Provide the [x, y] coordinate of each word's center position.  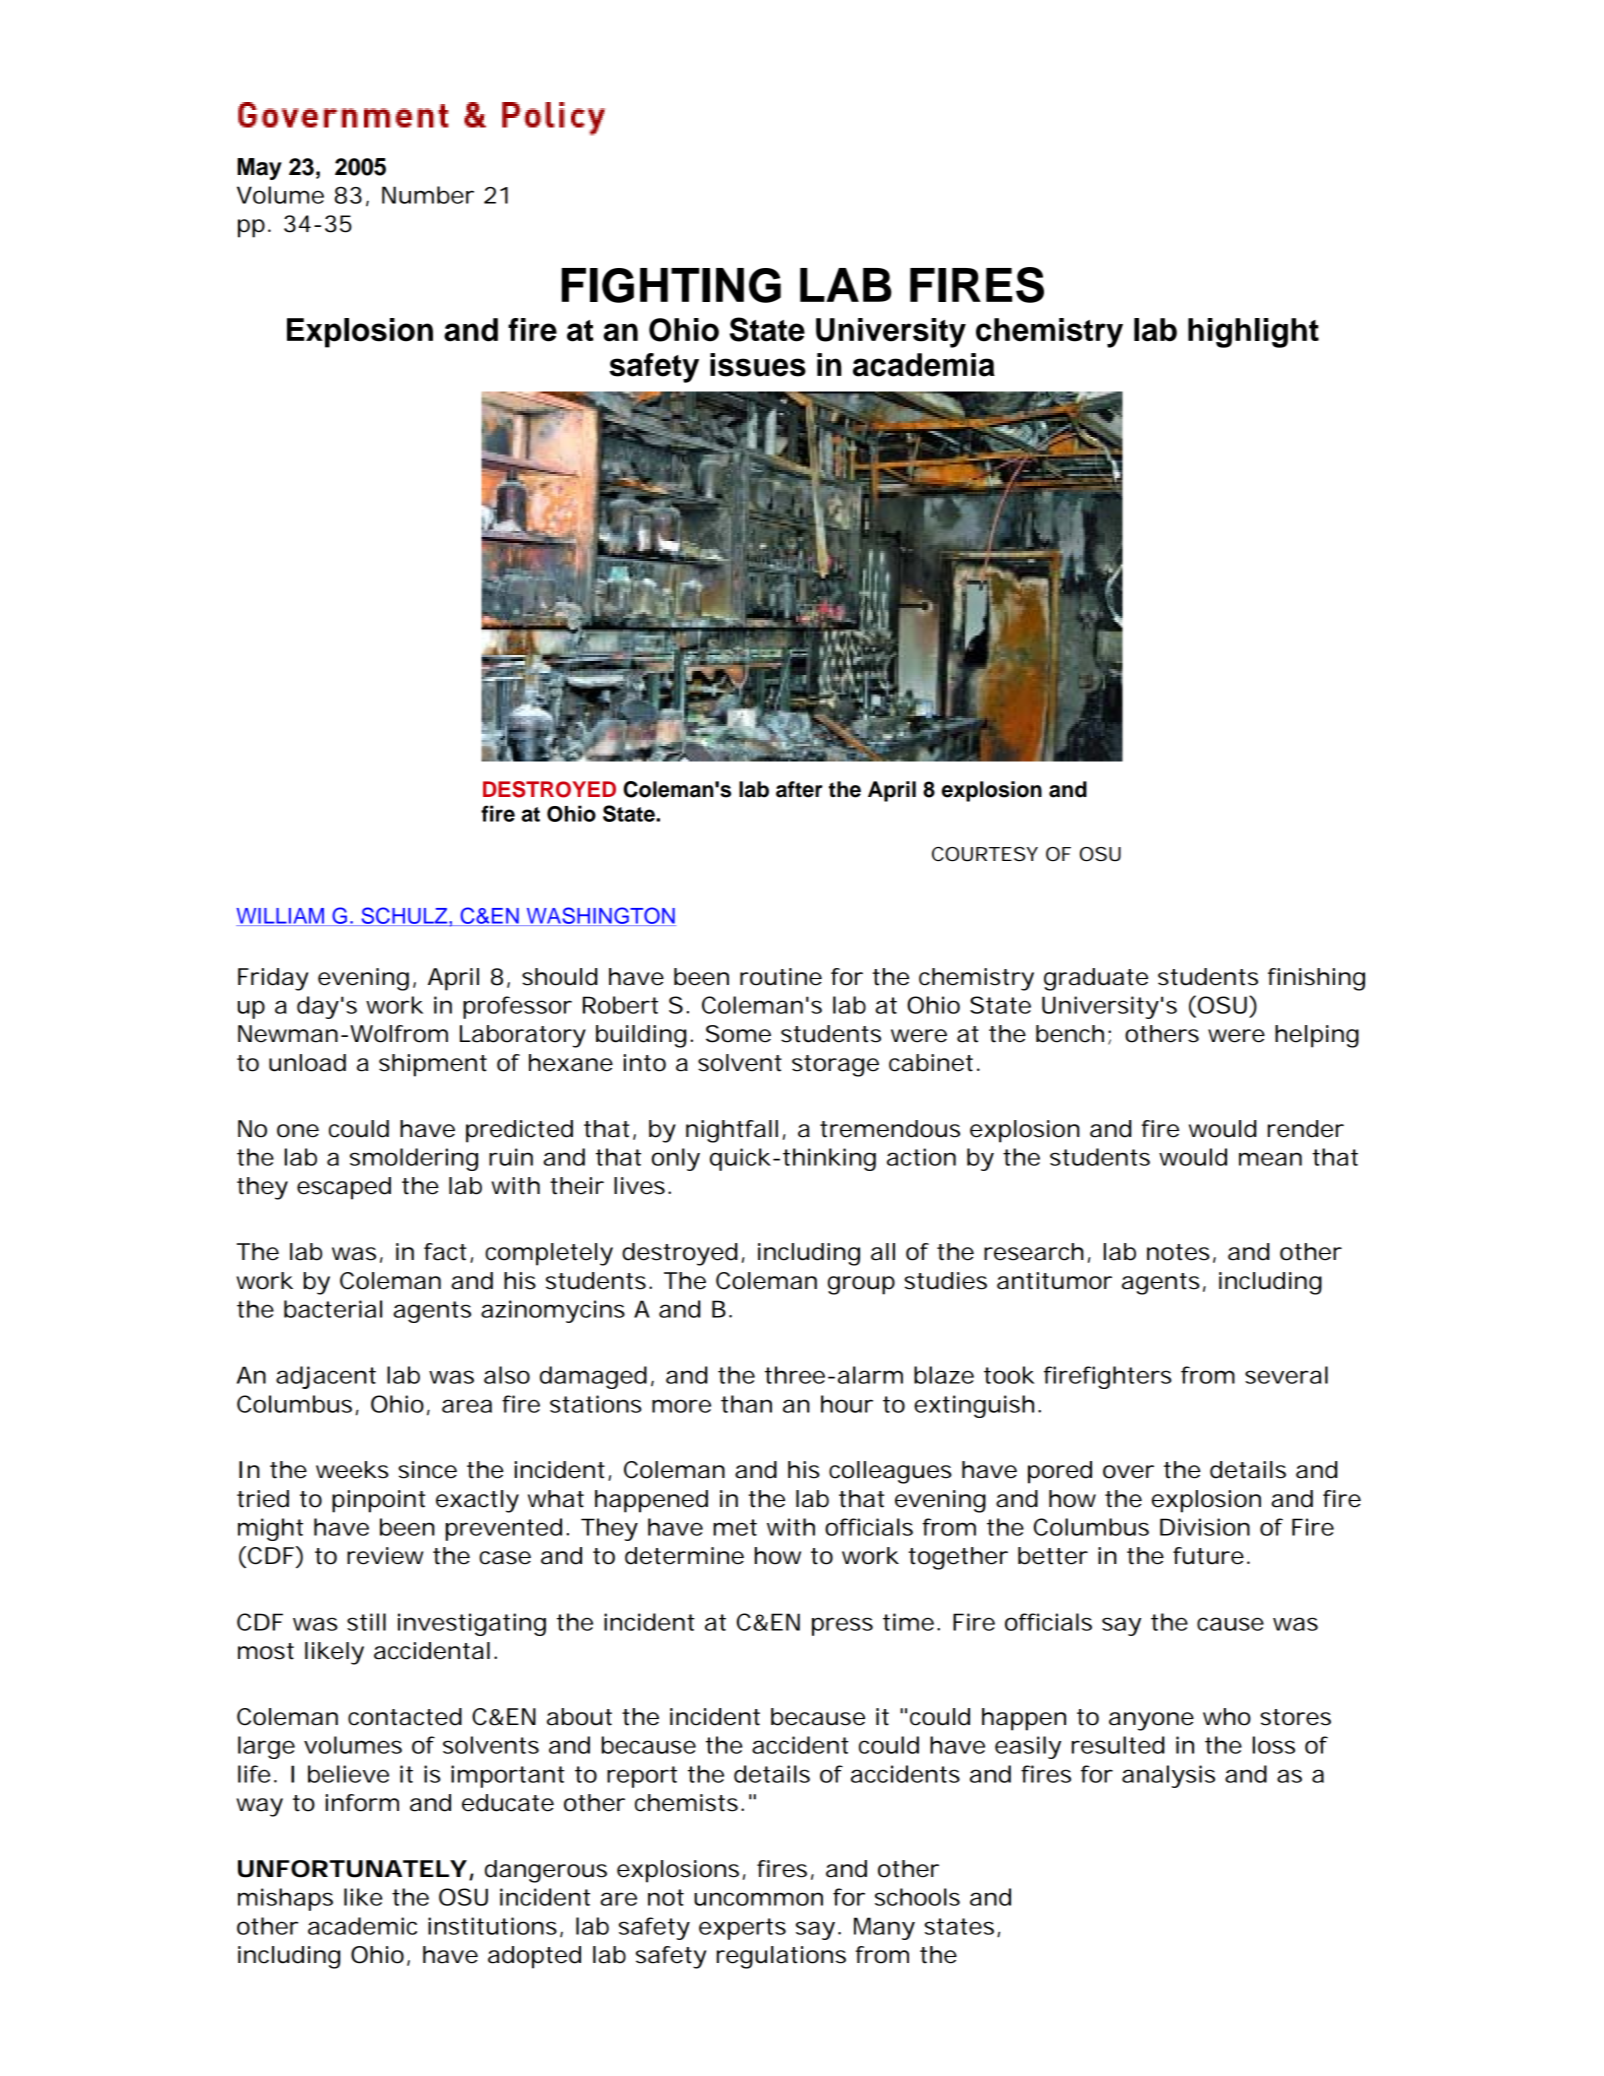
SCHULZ [404, 916]
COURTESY [985, 854]
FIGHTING [671, 285]
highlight [1253, 333]
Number [428, 195]
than [746, 1404]
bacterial [333, 1309]
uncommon [758, 1899]
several [1286, 1375]
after [799, 789]
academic [362, 1926]
